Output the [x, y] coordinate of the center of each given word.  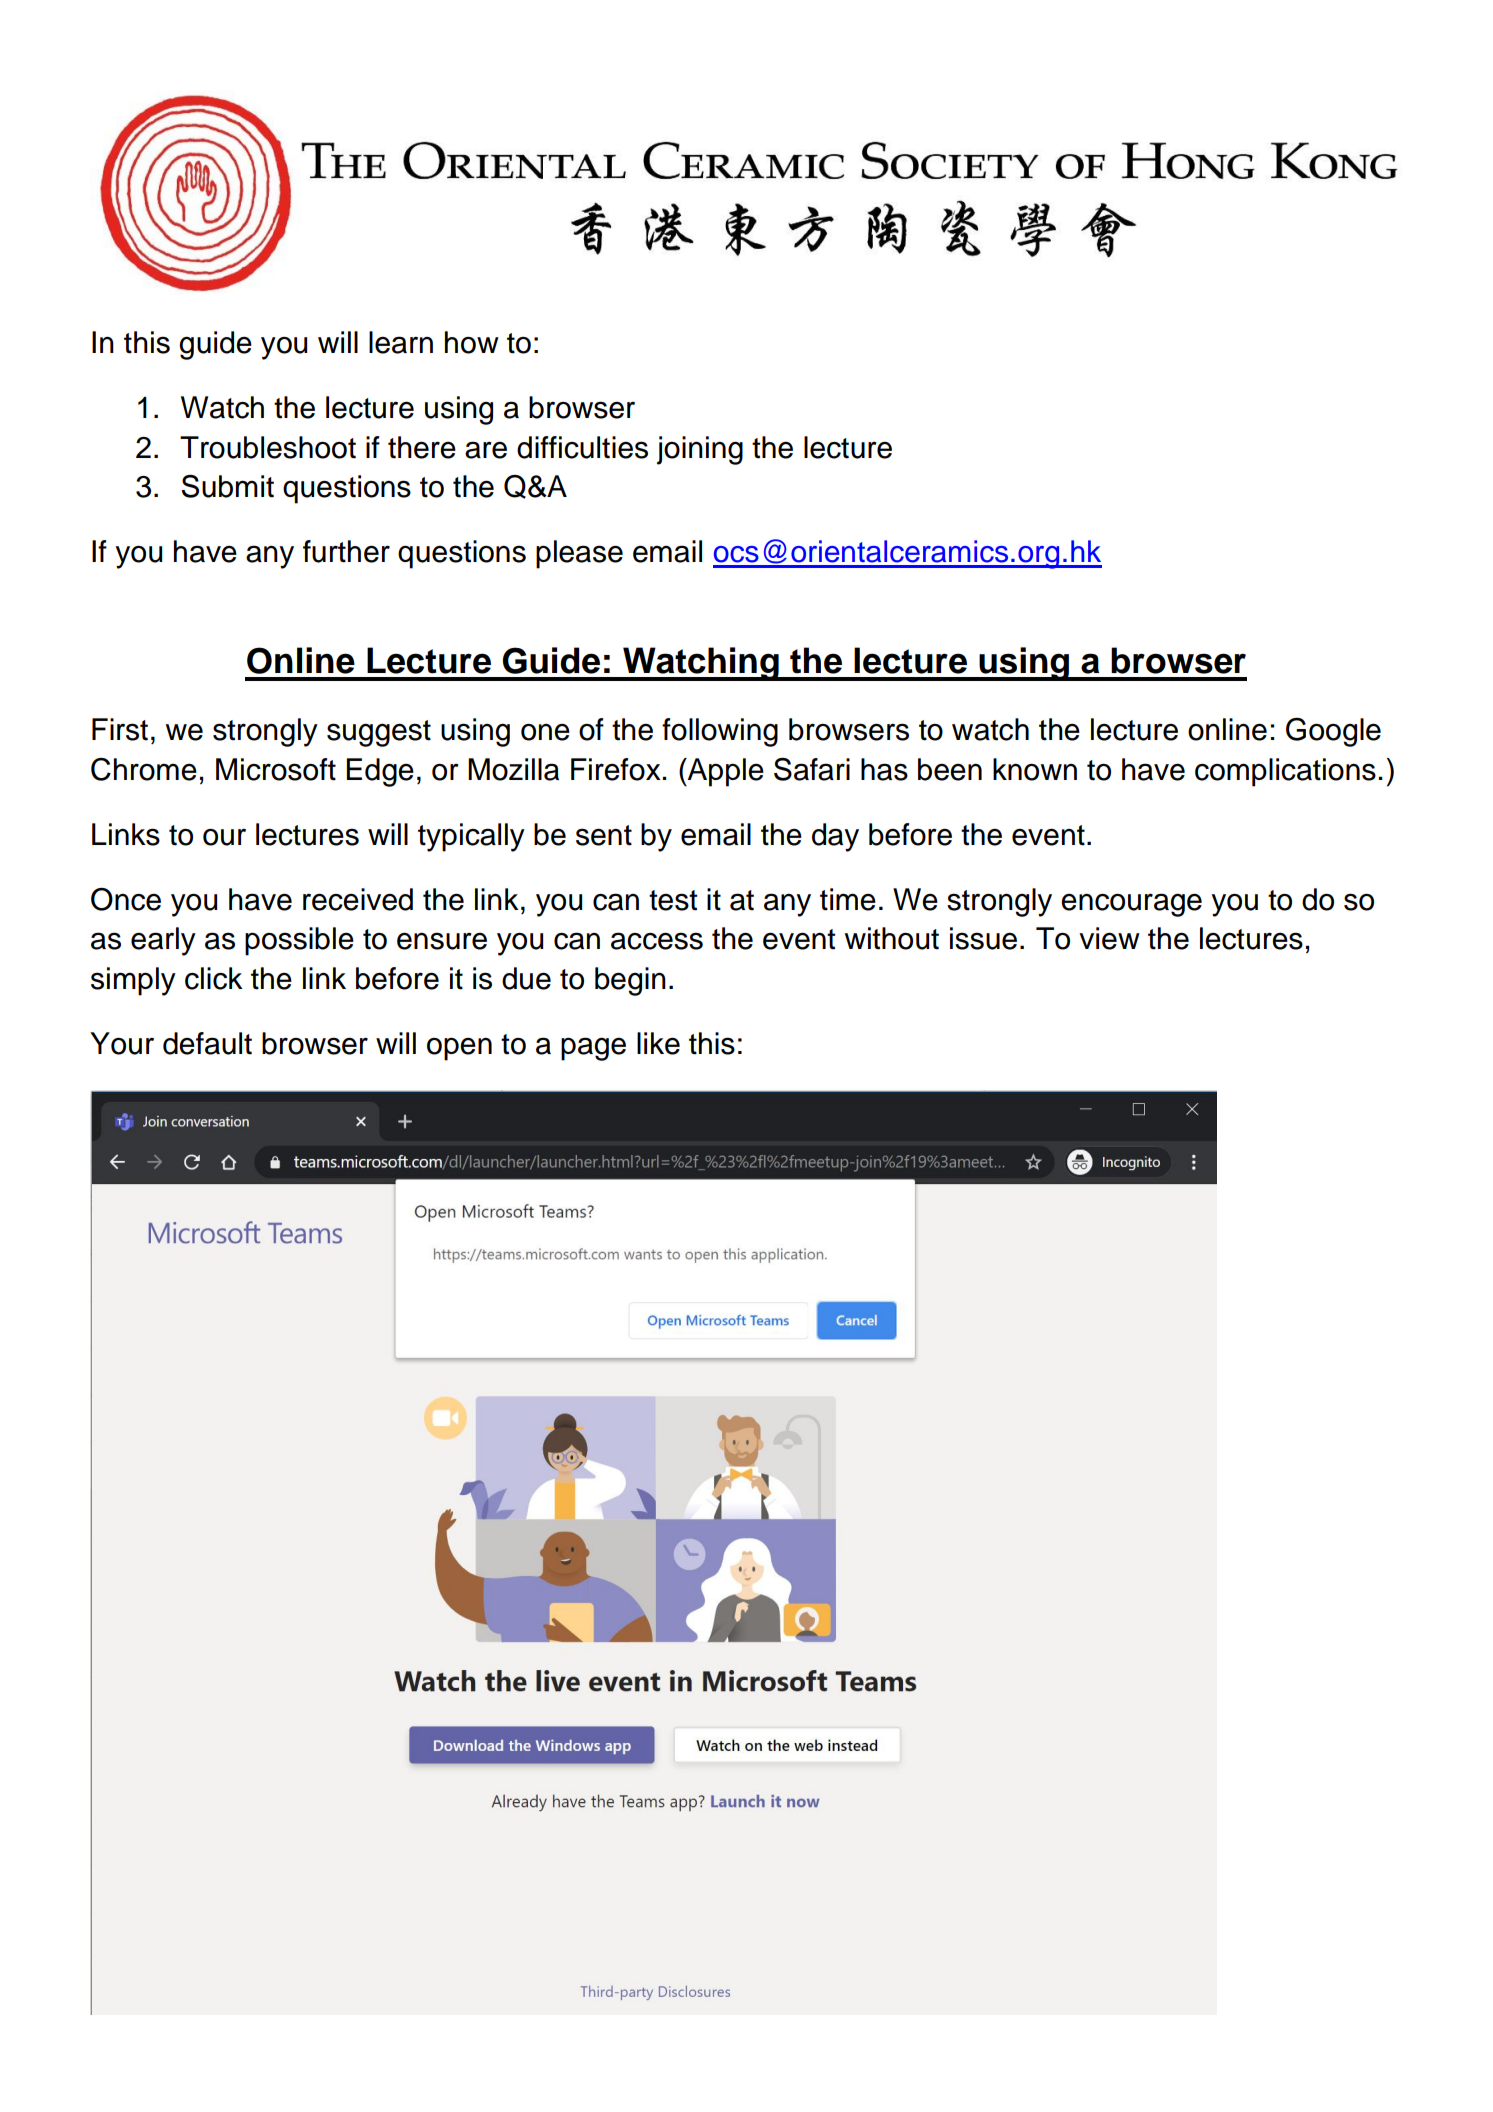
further [346, 551]
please [579, 554]
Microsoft [276, 769]
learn [401, 342]
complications [1285, 772]
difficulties [582, 447]
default [207, 1043]
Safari [812, 769]
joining [700, 450]
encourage [1131, 905]
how [472, 342]
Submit [227, 486]
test [673, 900]
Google [1333, 732]
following [720, 732]
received [358, 899]
